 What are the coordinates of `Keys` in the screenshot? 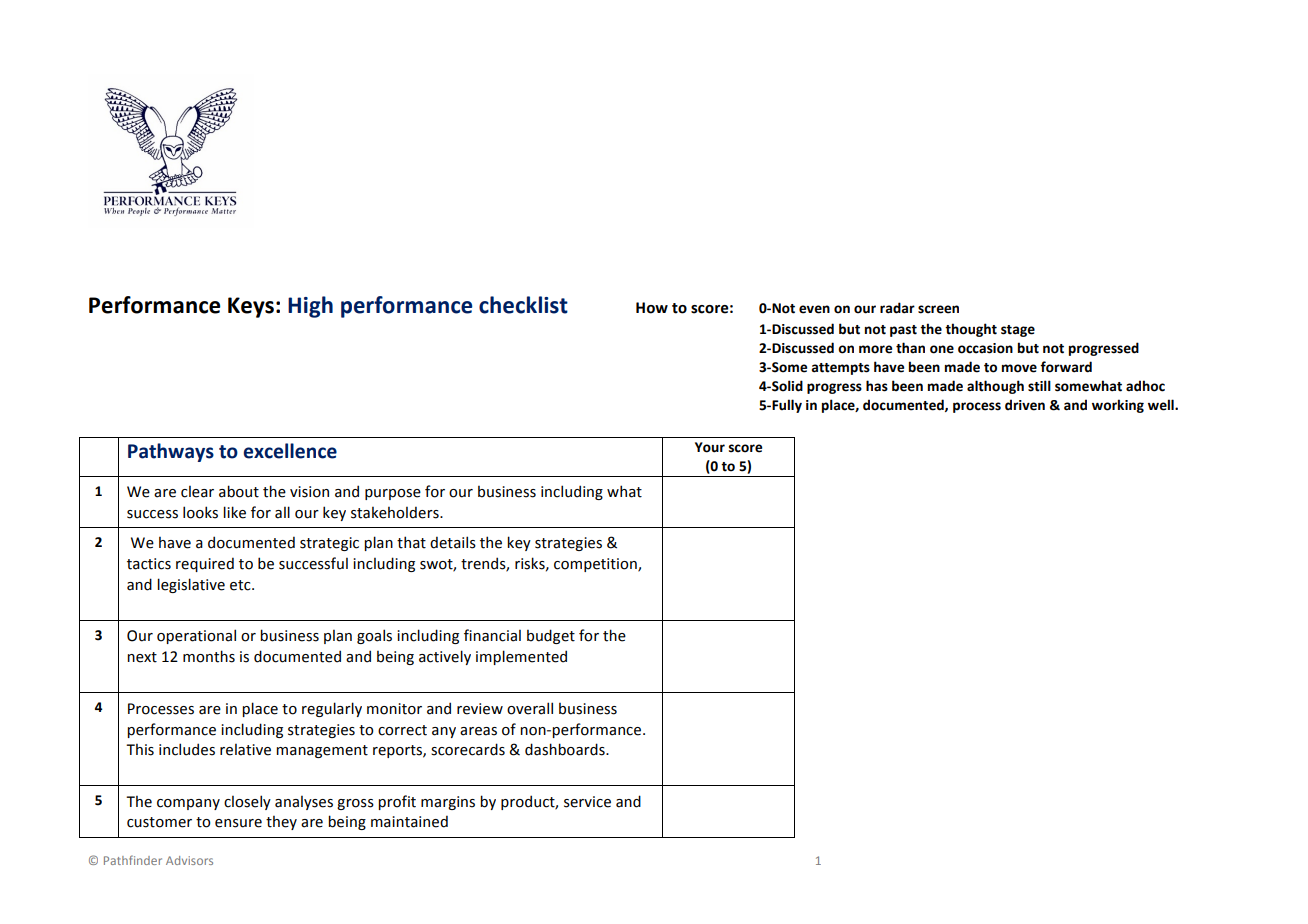 It's located at (251, 307).
